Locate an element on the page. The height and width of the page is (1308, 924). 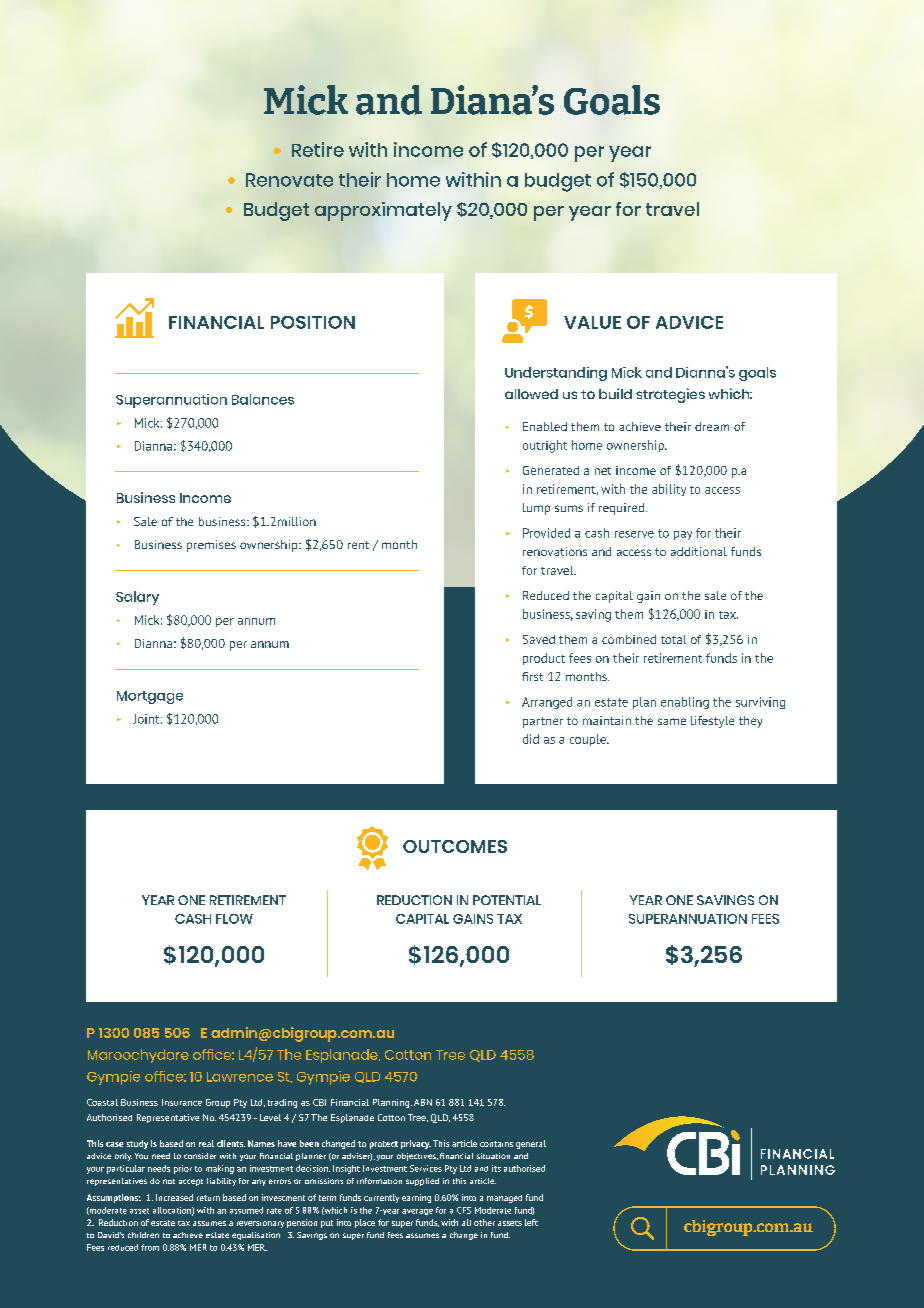
Renovate is located at coordinates (289, 180).
